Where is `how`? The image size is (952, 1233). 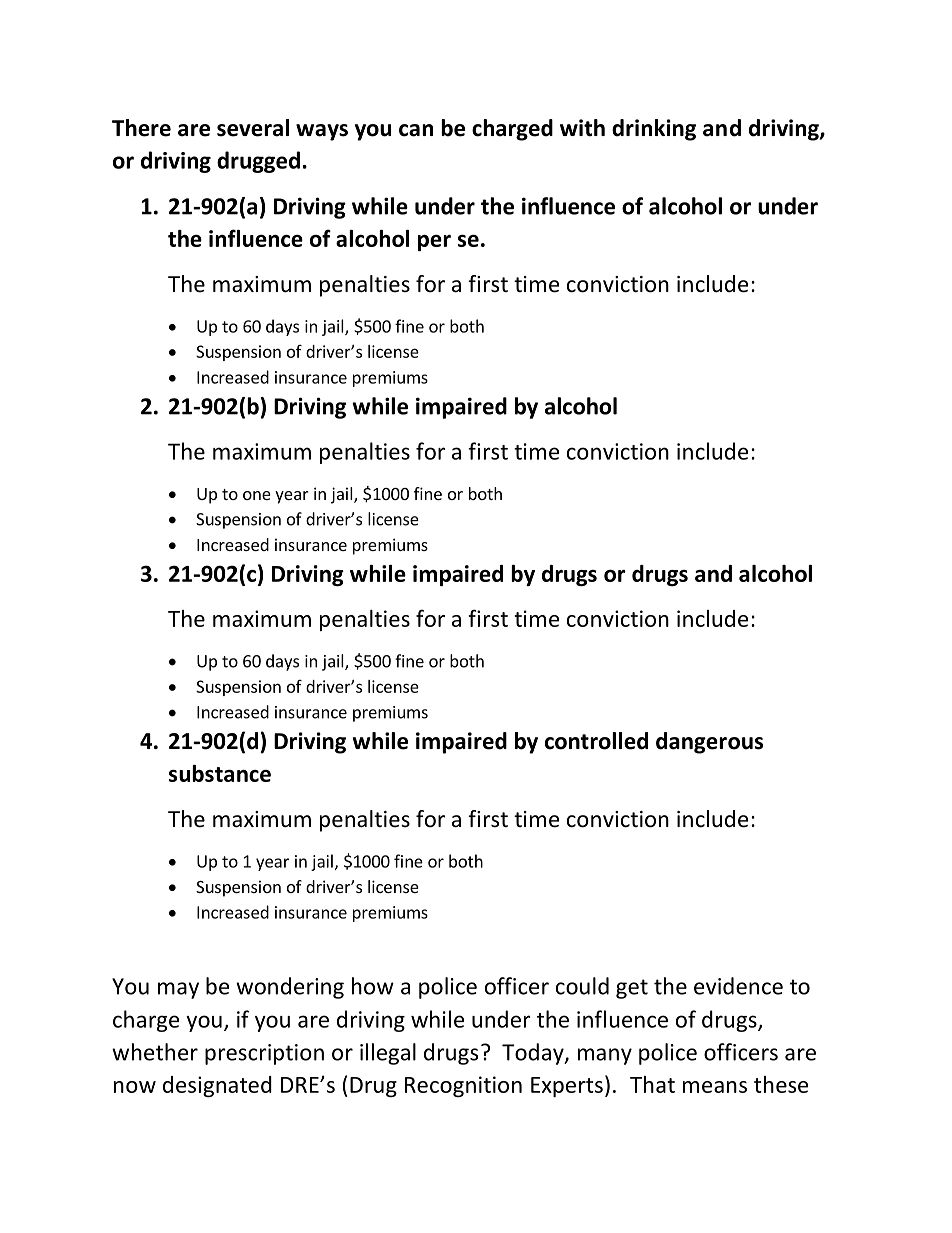 how is located at coordinates (373, 986).
